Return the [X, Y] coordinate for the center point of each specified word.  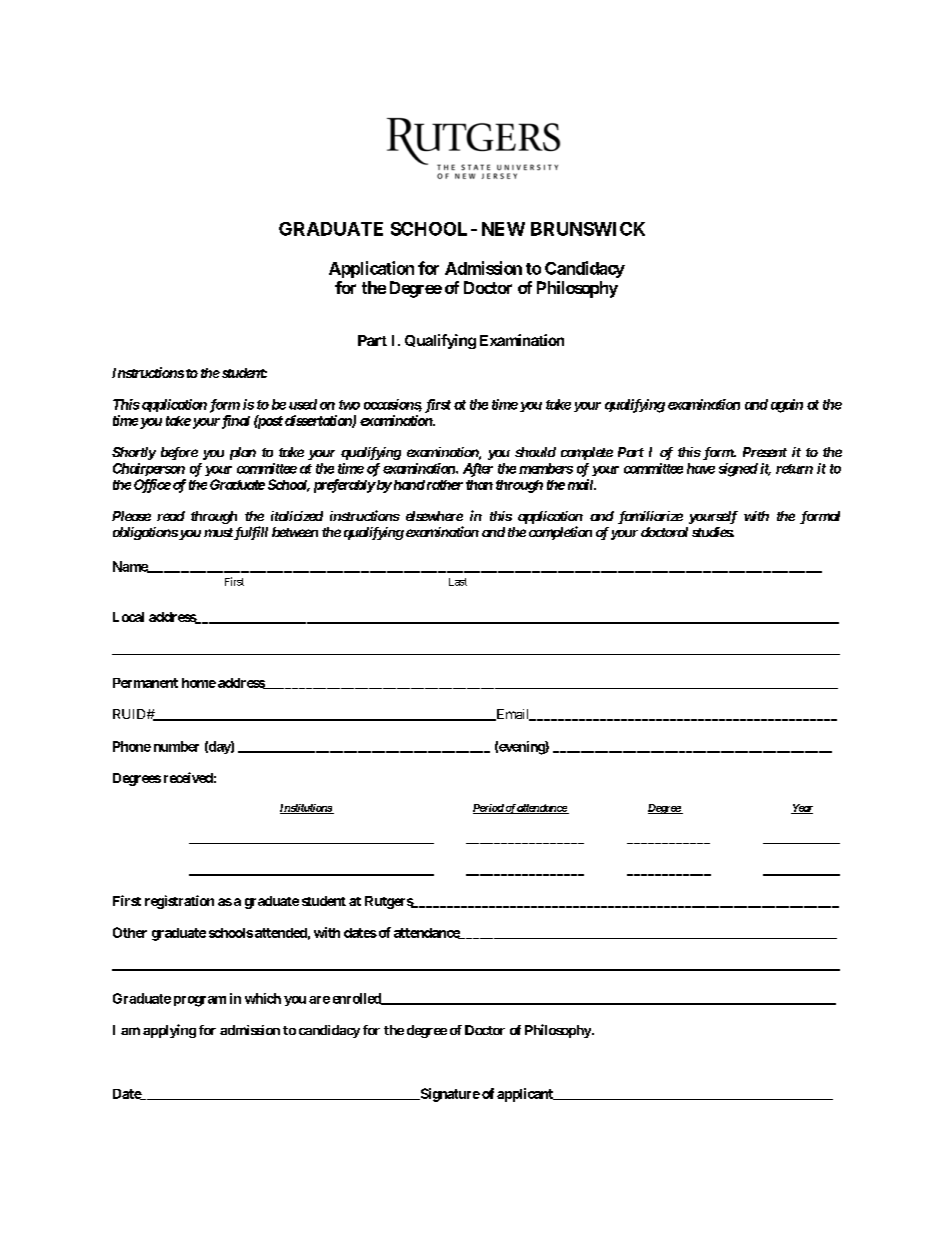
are [319, 1000]
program [200, 1001]
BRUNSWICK [588, 229]
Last [458, 582]
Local [128, 617]
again [787, 406]
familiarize [650, 517]
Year [802, 809]
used [303, 404]
